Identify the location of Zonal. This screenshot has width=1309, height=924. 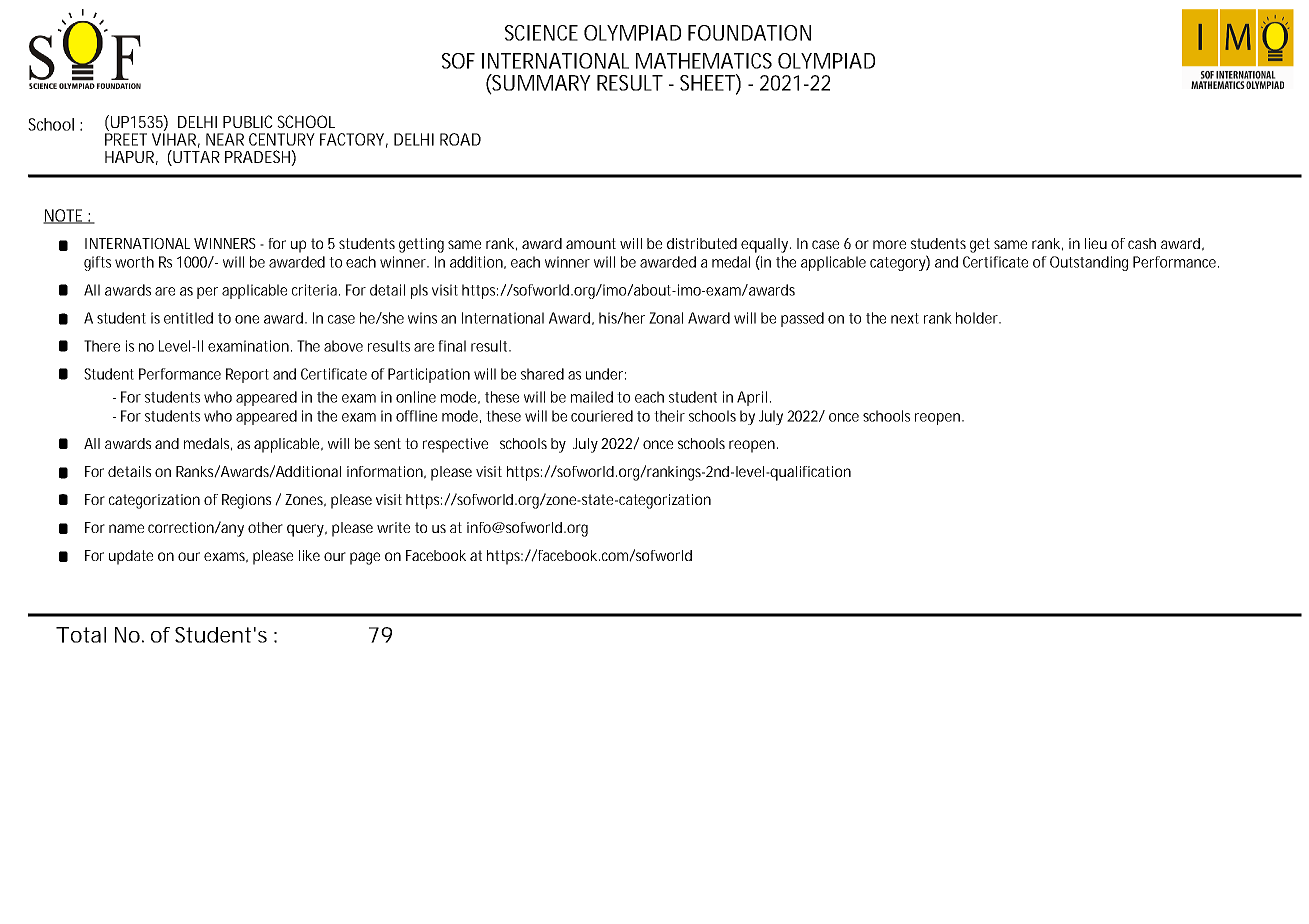
(666, 318).
